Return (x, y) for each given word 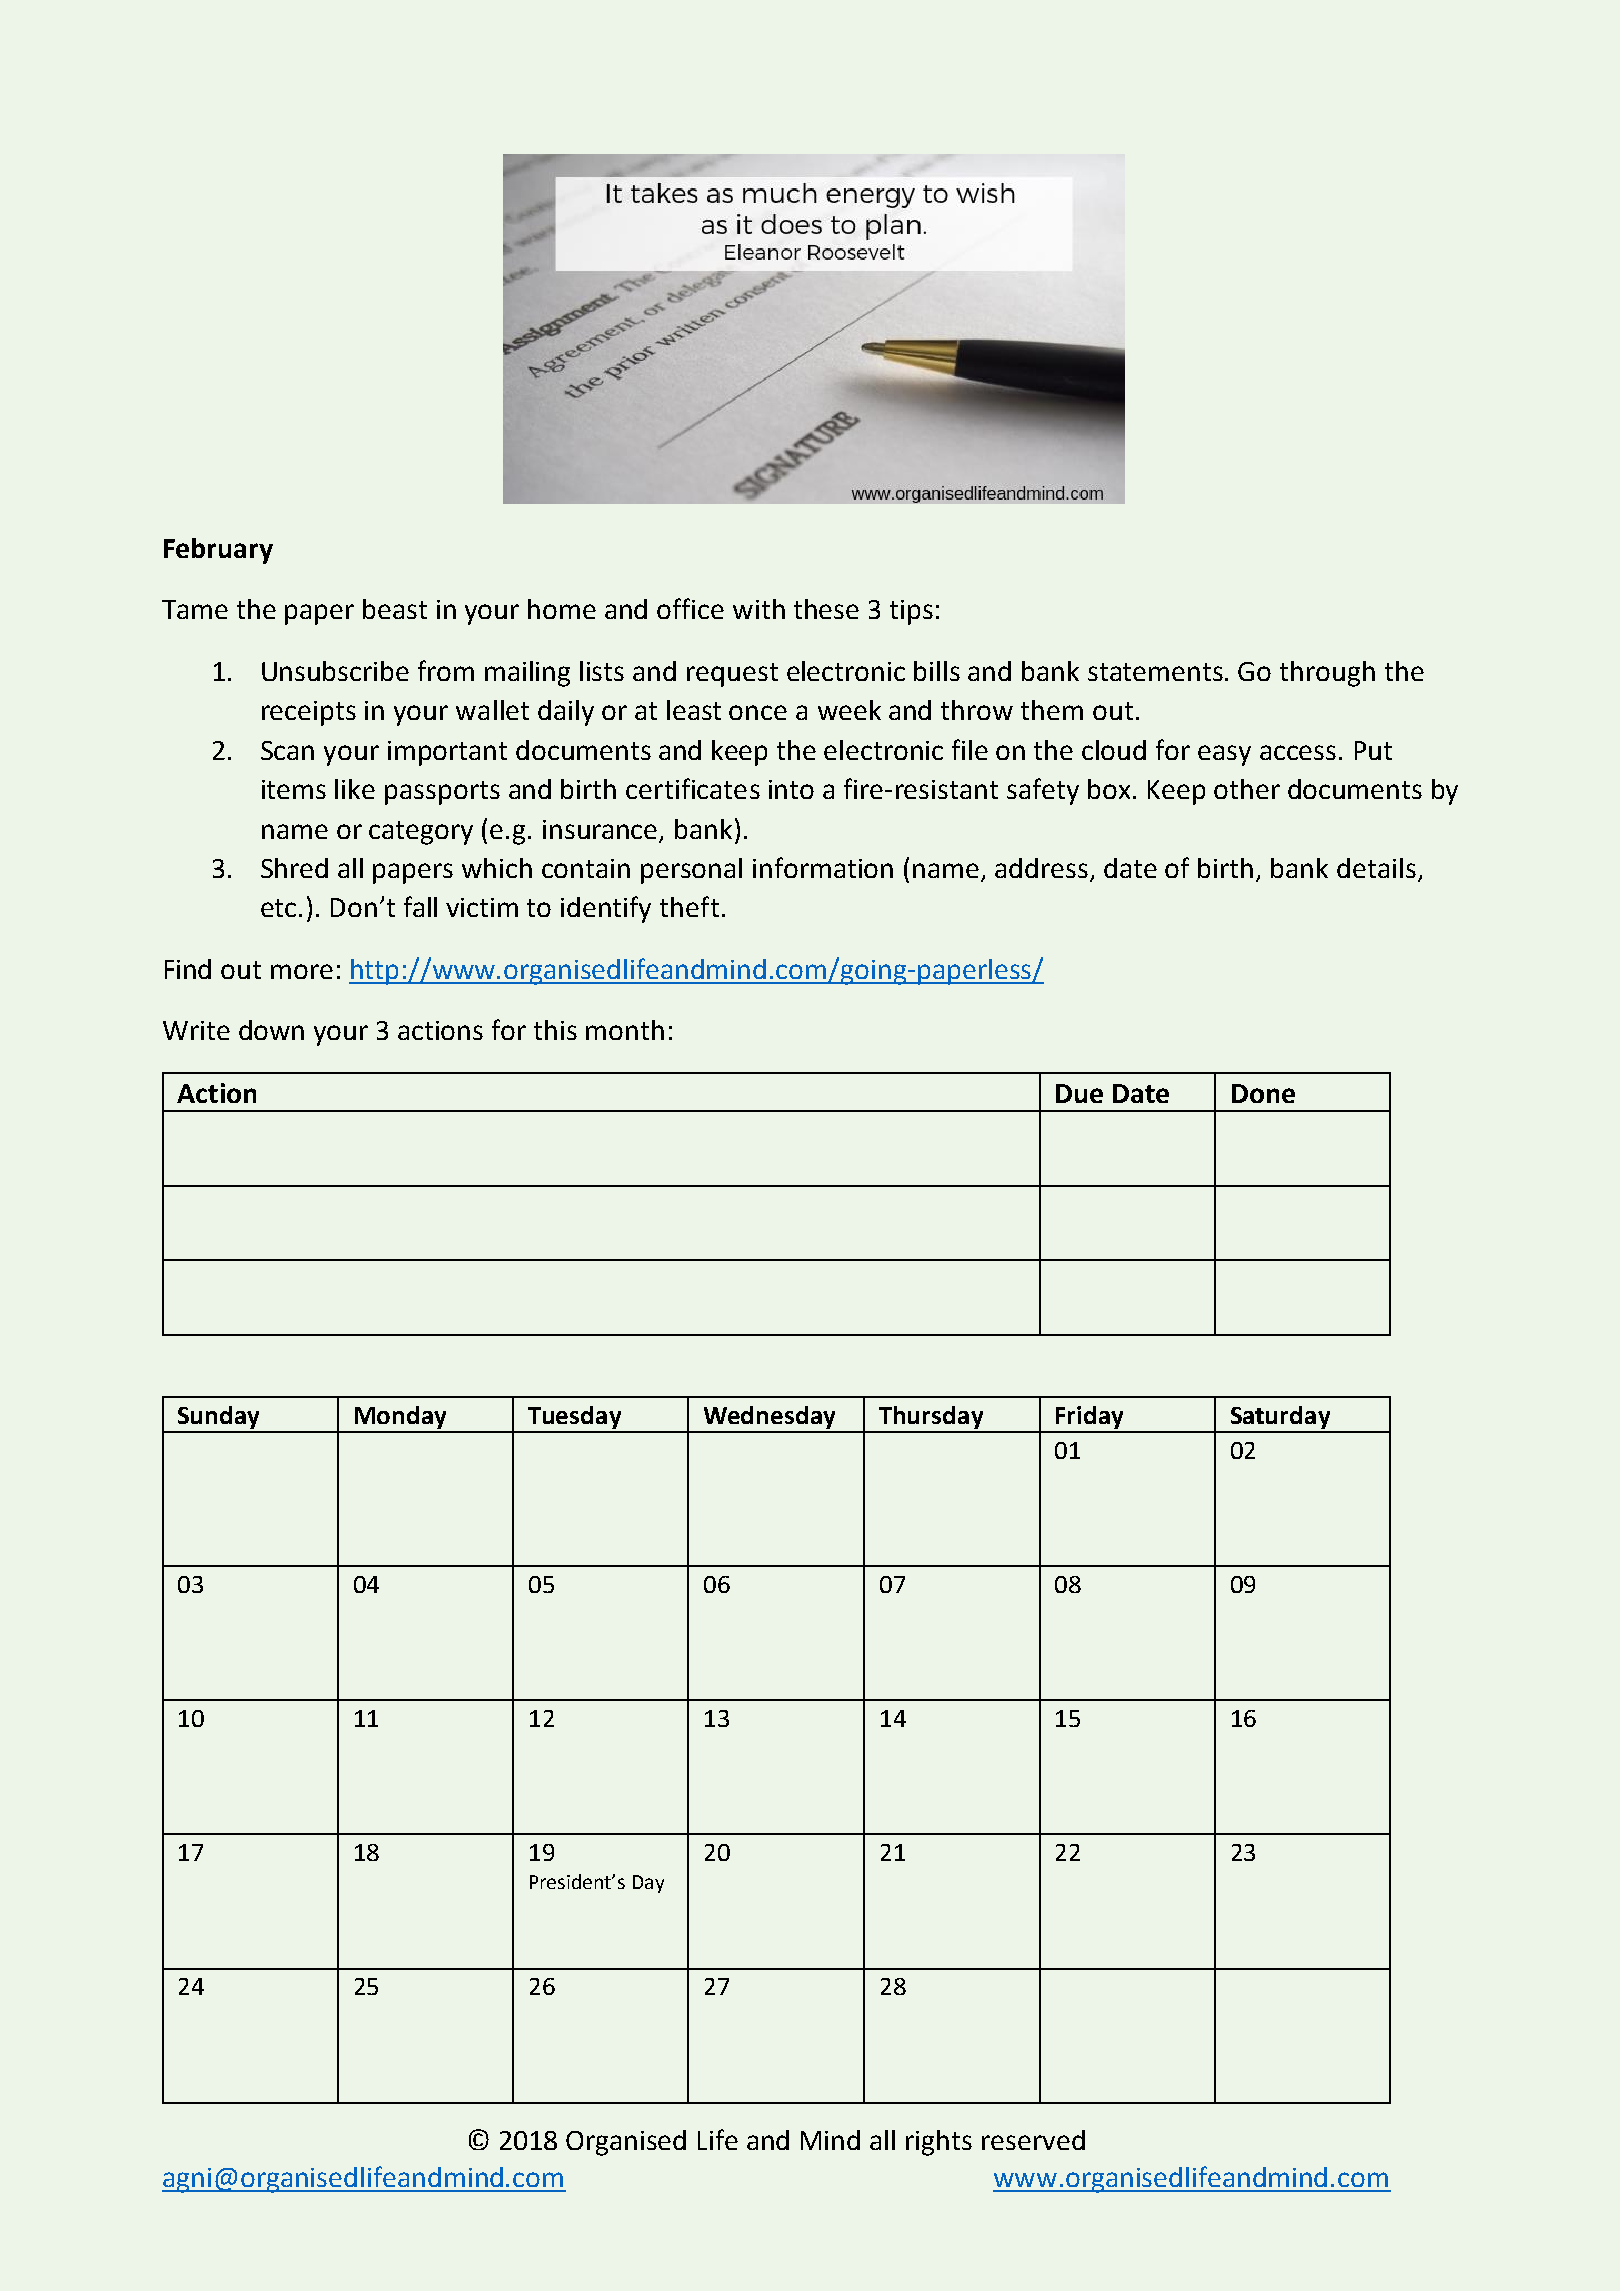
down (271, 1030)
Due (1079, 1093)
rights (939, 2143)
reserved (1033, 2140)
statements (1157, 672)
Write (196, 1030)
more (302, 971)
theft (689, 906)
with (759, 609)
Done (1263, 1093)
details (1376, 868)
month (625, 1030)
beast (395, 609)
